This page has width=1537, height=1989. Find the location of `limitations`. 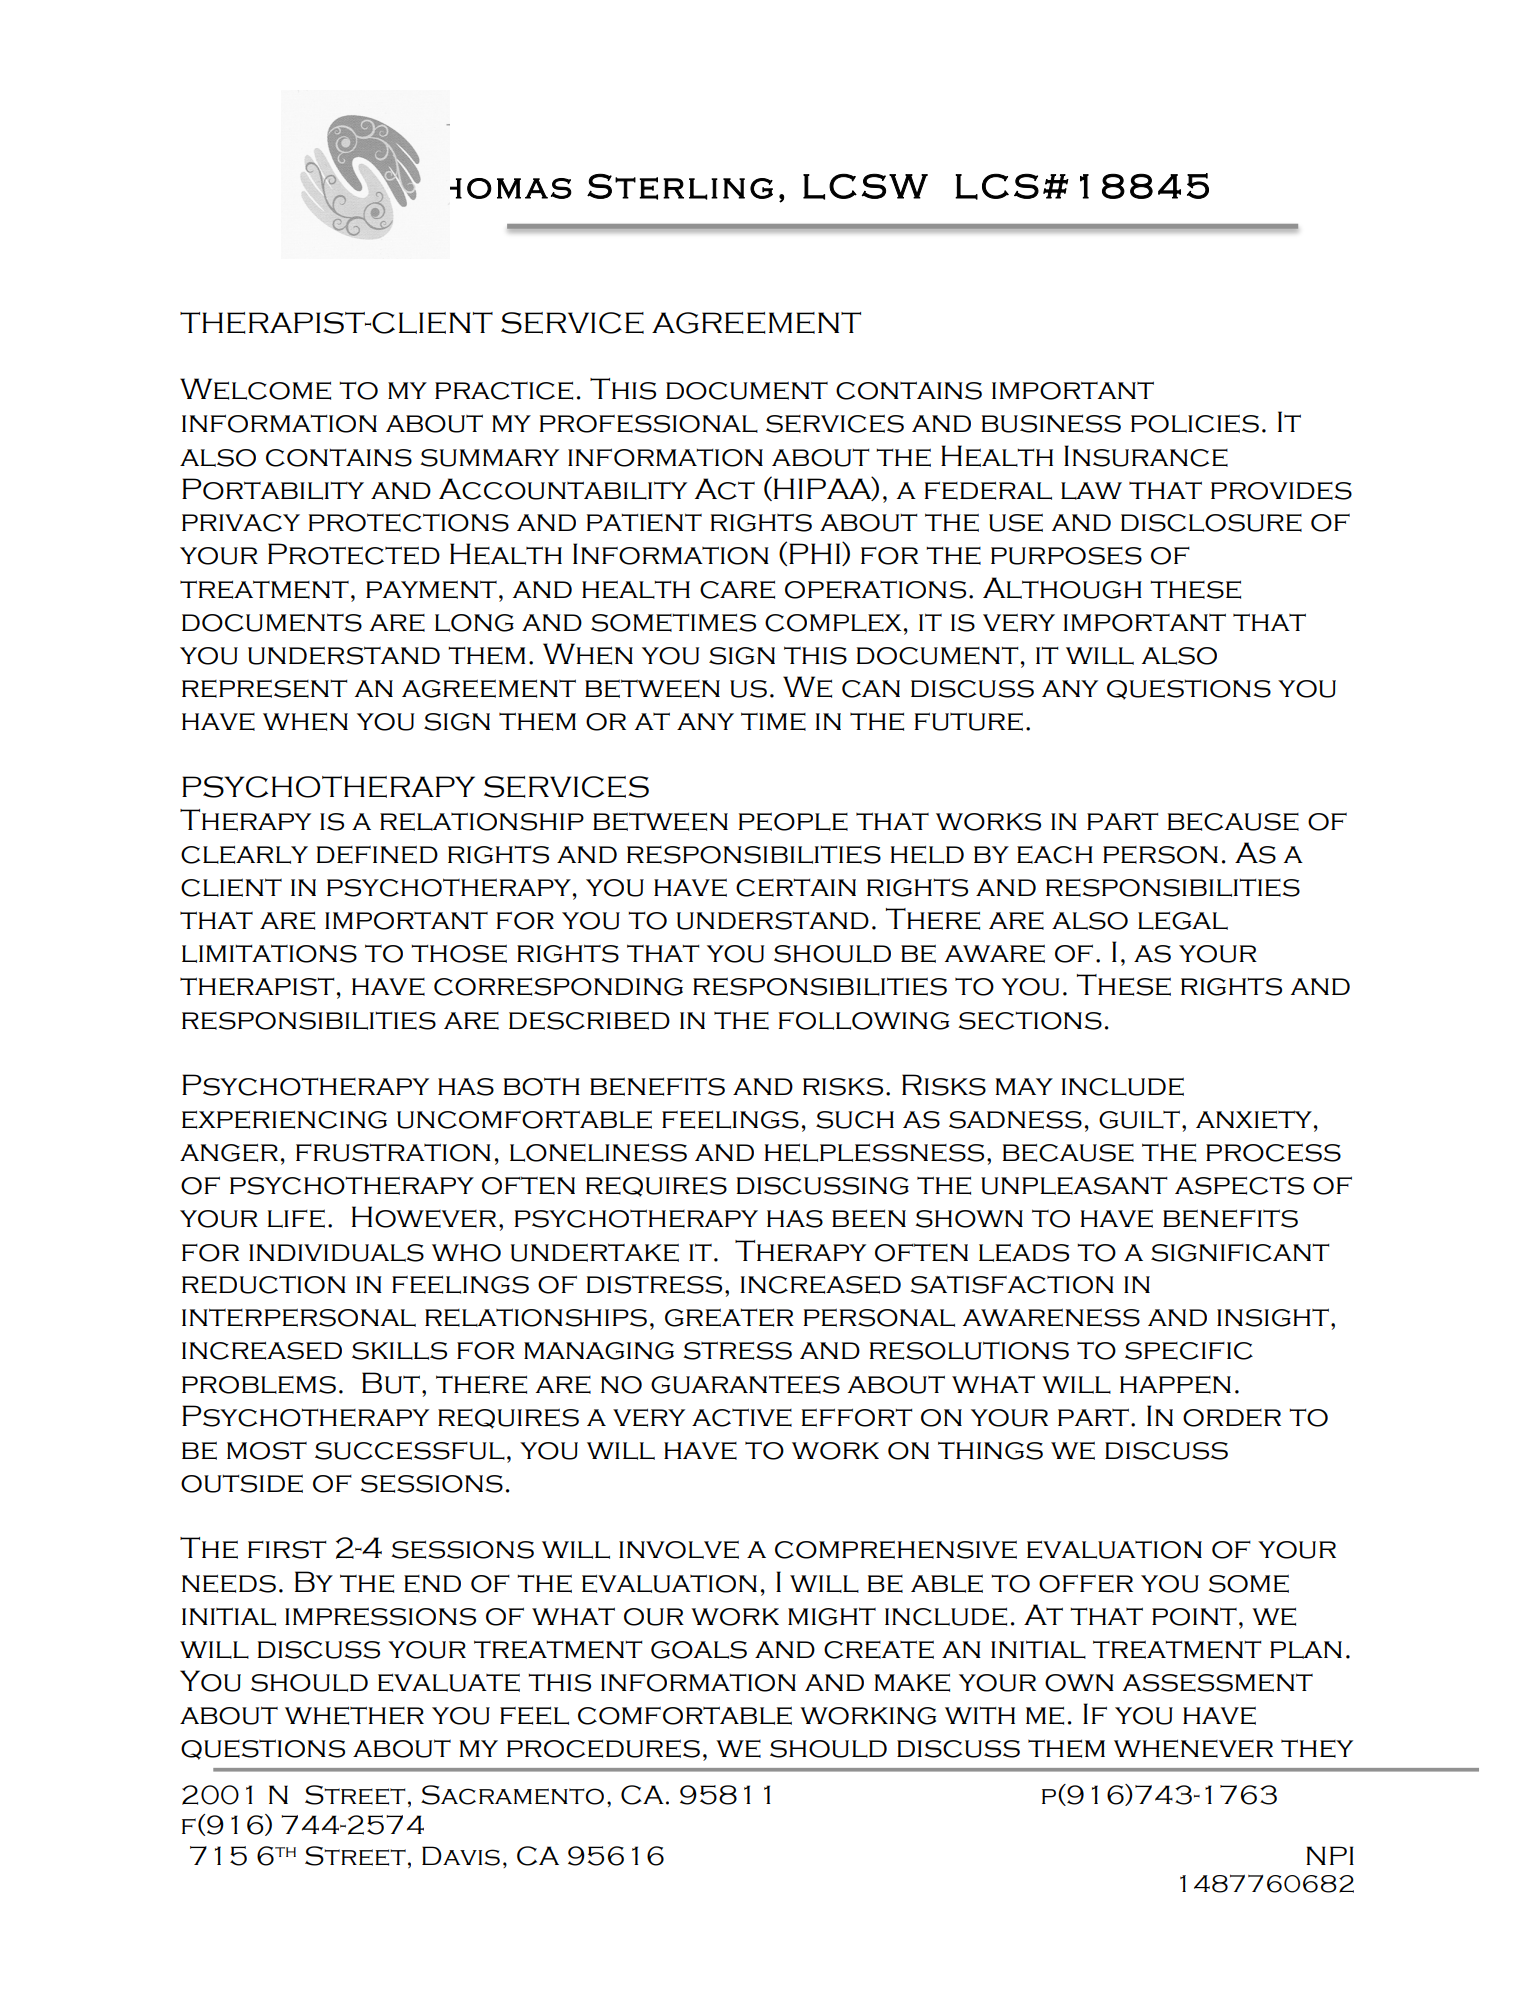

limitations is located at coordinates (269, 953).
